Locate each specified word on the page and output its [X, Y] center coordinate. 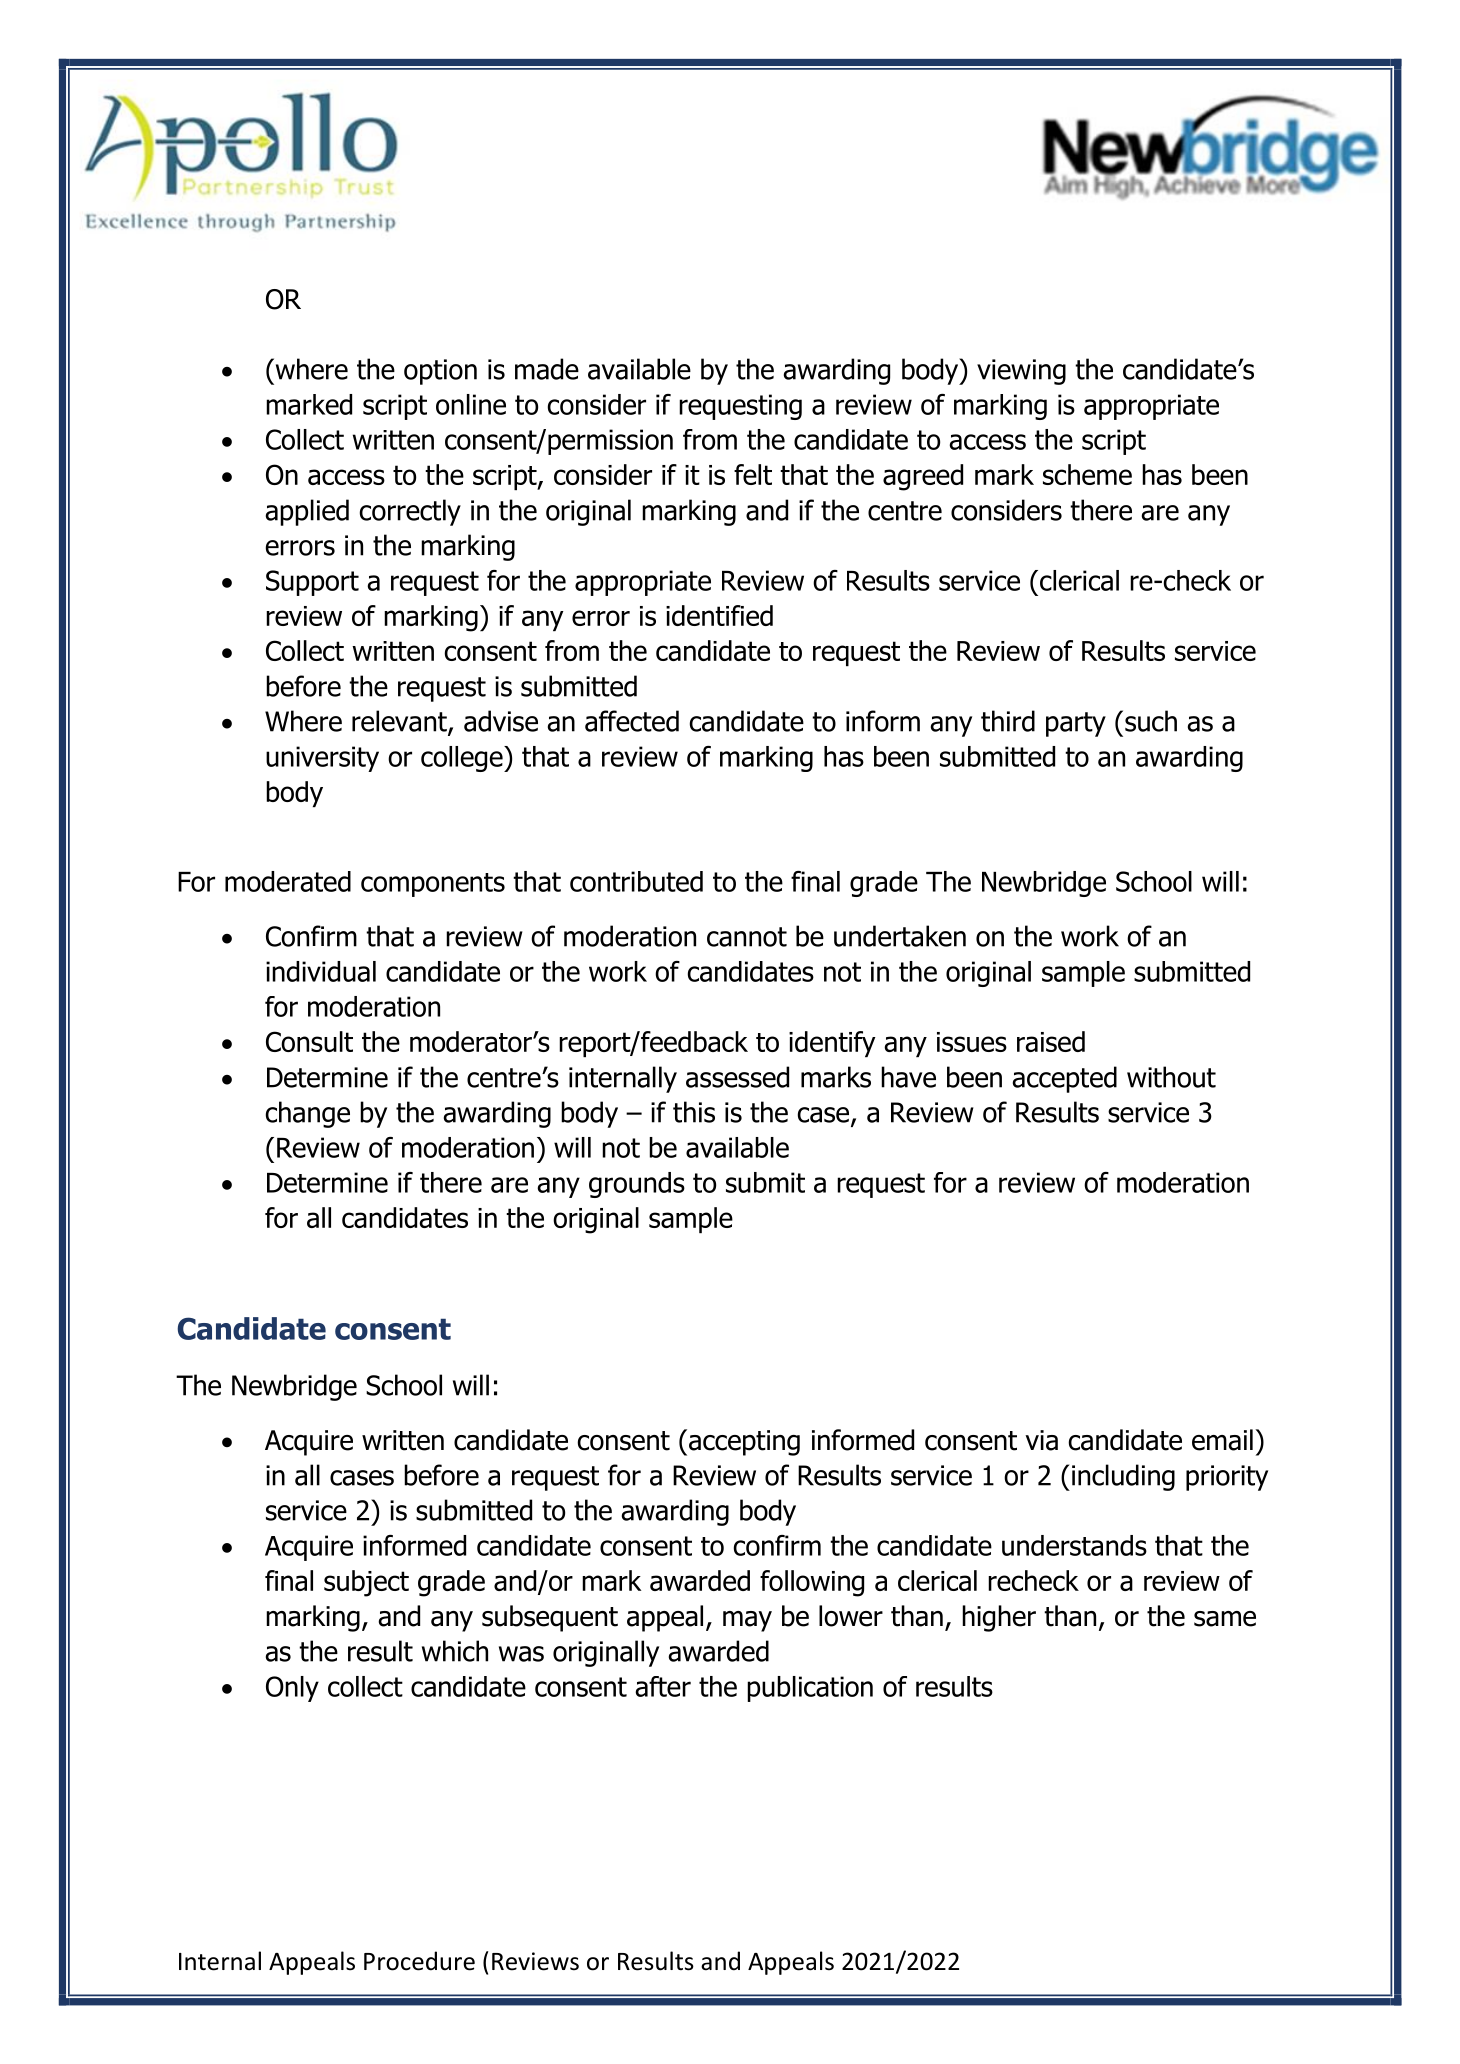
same [1225, 1619]
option [440, 372]
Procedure [419, 1961]
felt [753, 474]
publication [810, 1689]
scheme [1087, 474]
